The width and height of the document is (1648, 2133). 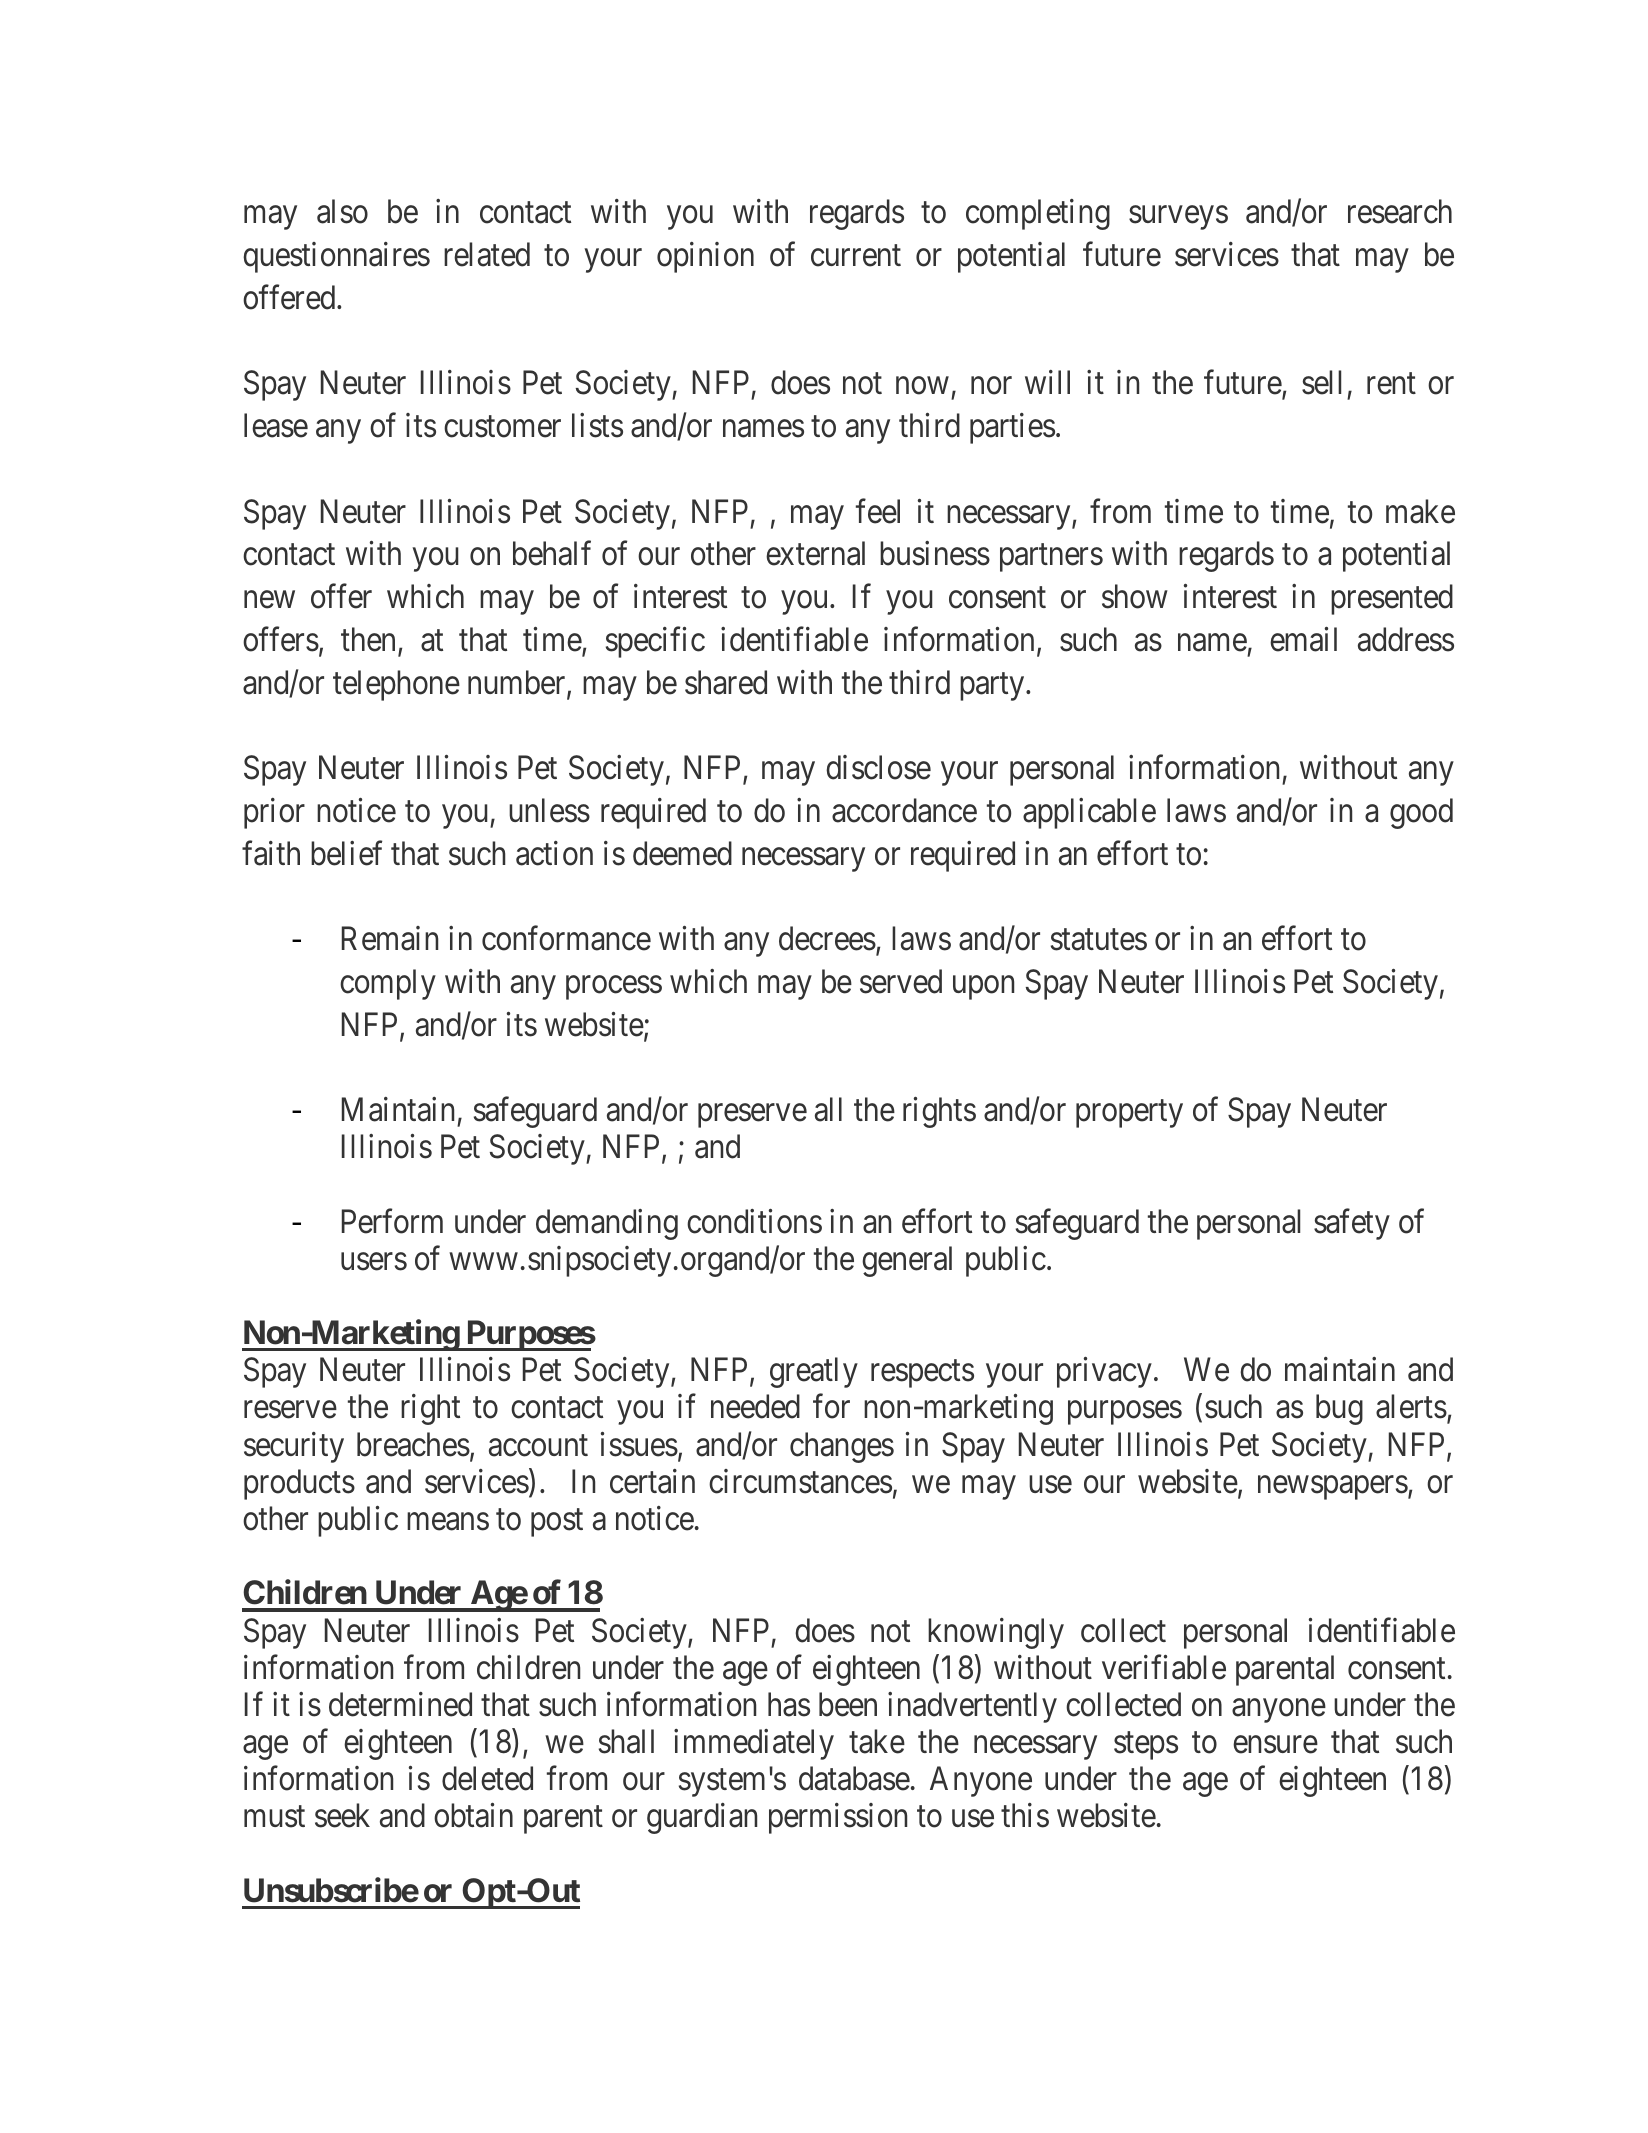 I want to click on served, so click(x=901, y=981).
